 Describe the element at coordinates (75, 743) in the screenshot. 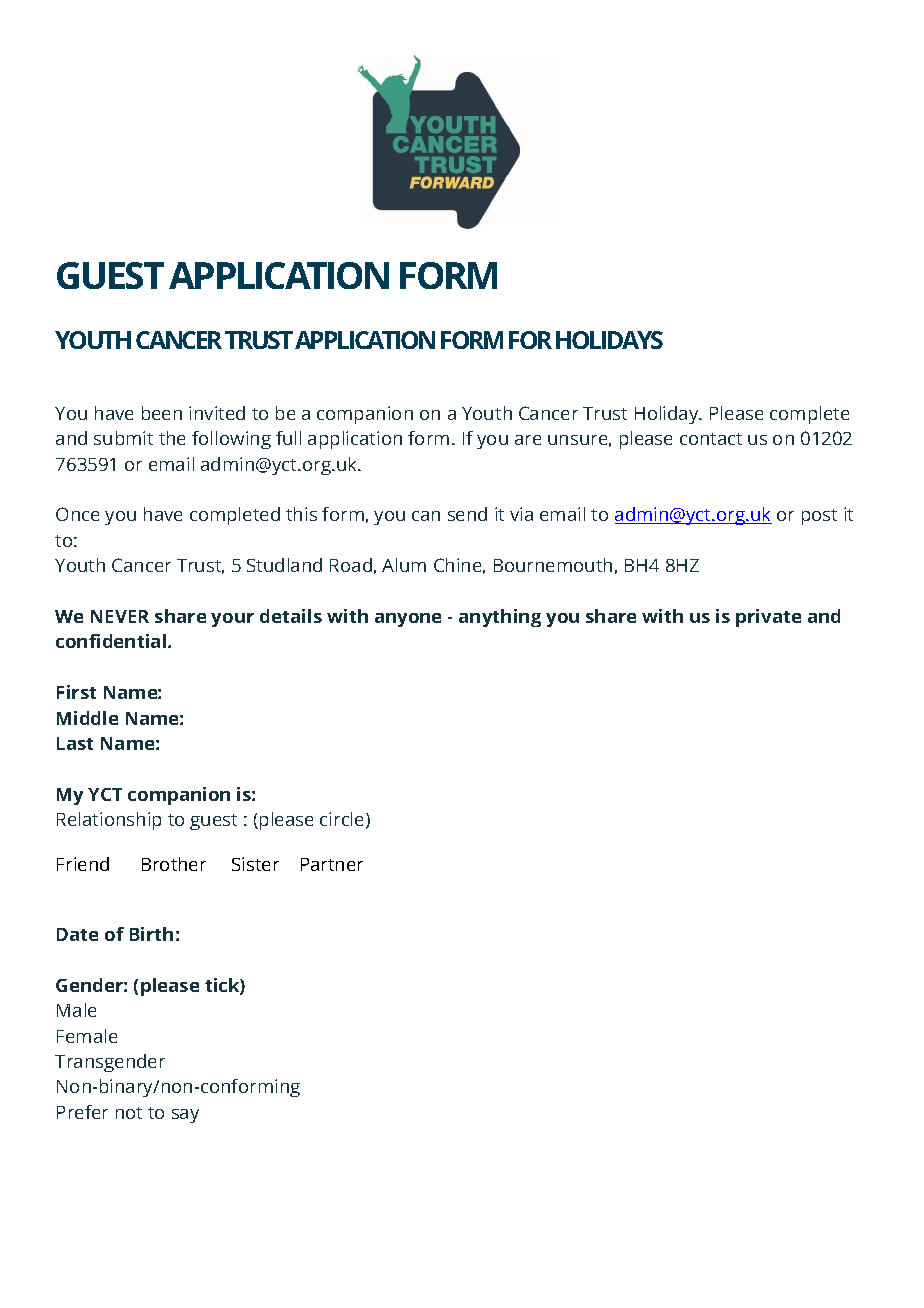

I see `Last` at that location.
